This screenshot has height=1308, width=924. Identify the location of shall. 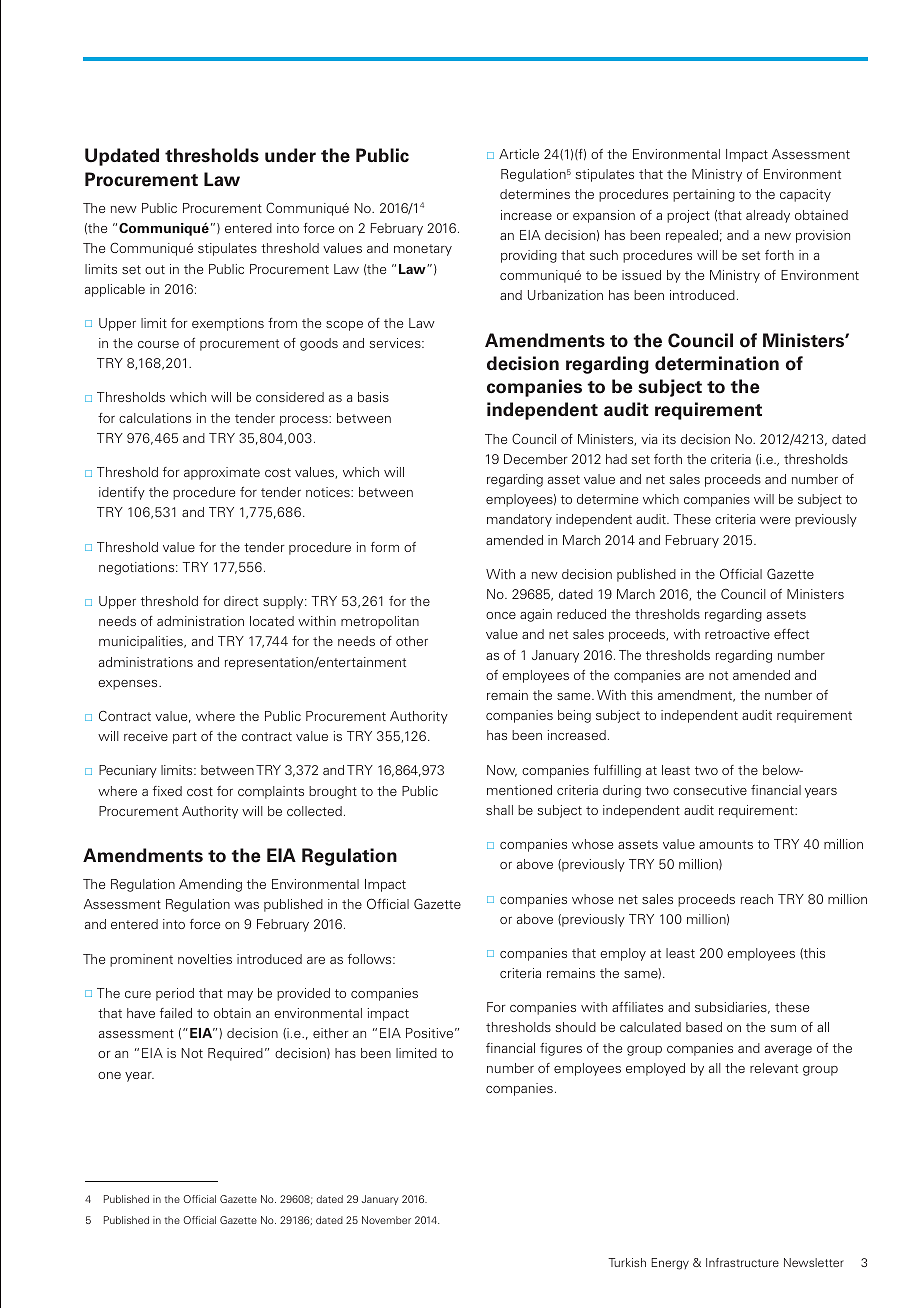
(499, 810).
